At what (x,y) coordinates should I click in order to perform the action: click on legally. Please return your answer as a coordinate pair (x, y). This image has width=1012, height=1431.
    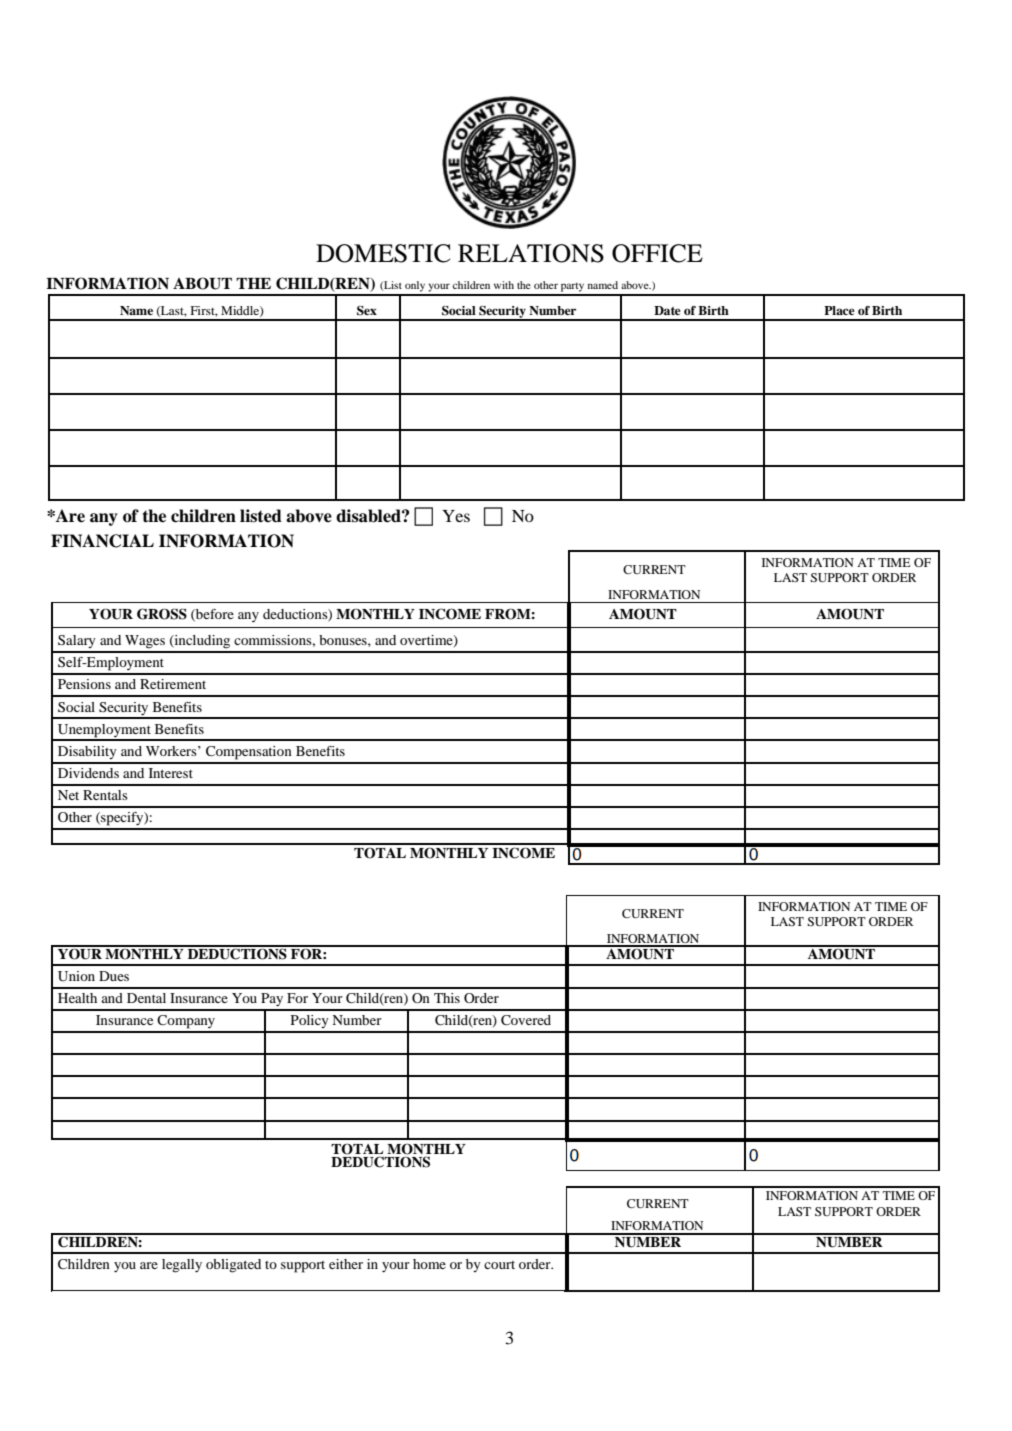
    Looking at the image, I should click on (182, 1266).
